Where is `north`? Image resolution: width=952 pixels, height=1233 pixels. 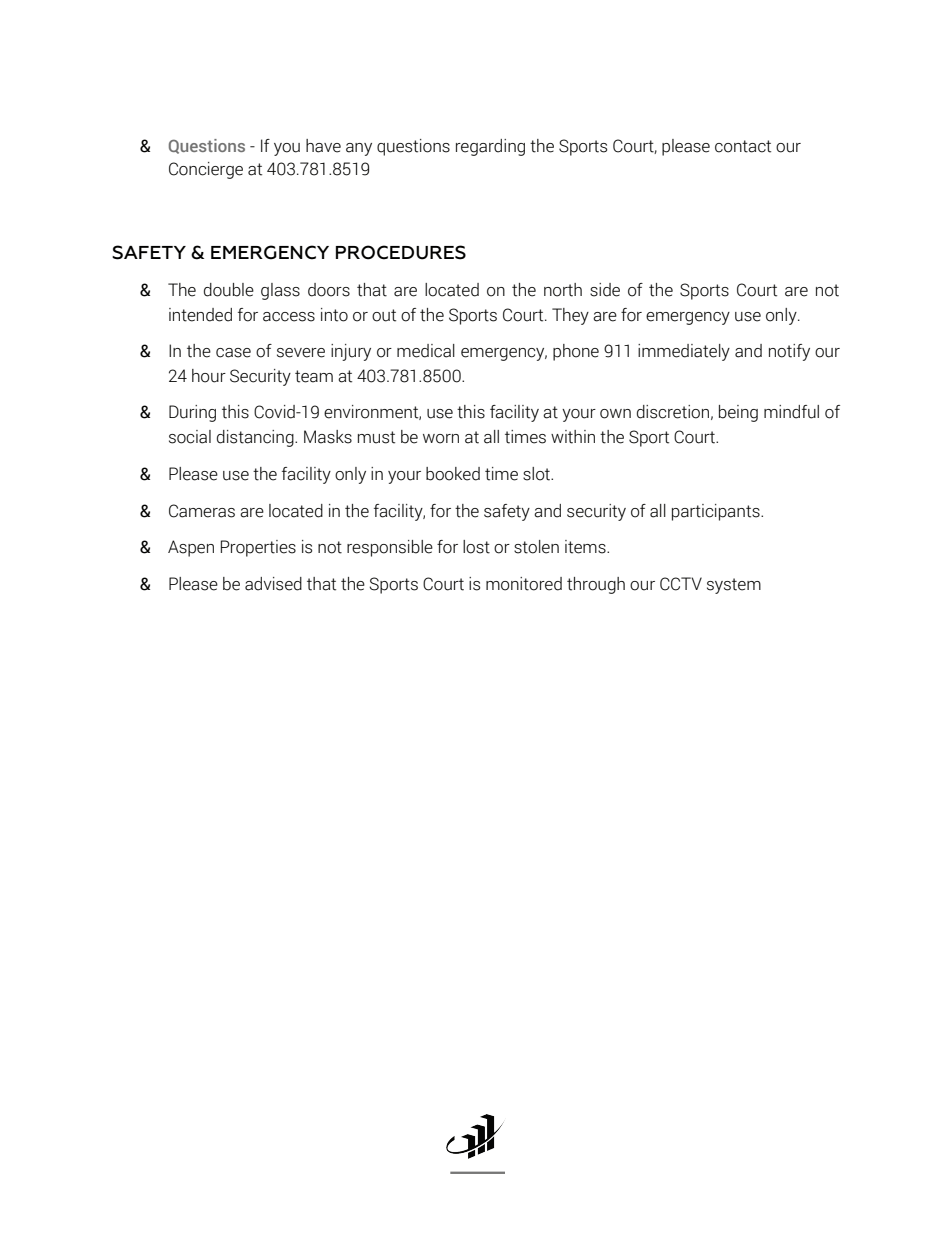
north is located at coordinates (563, 290).
